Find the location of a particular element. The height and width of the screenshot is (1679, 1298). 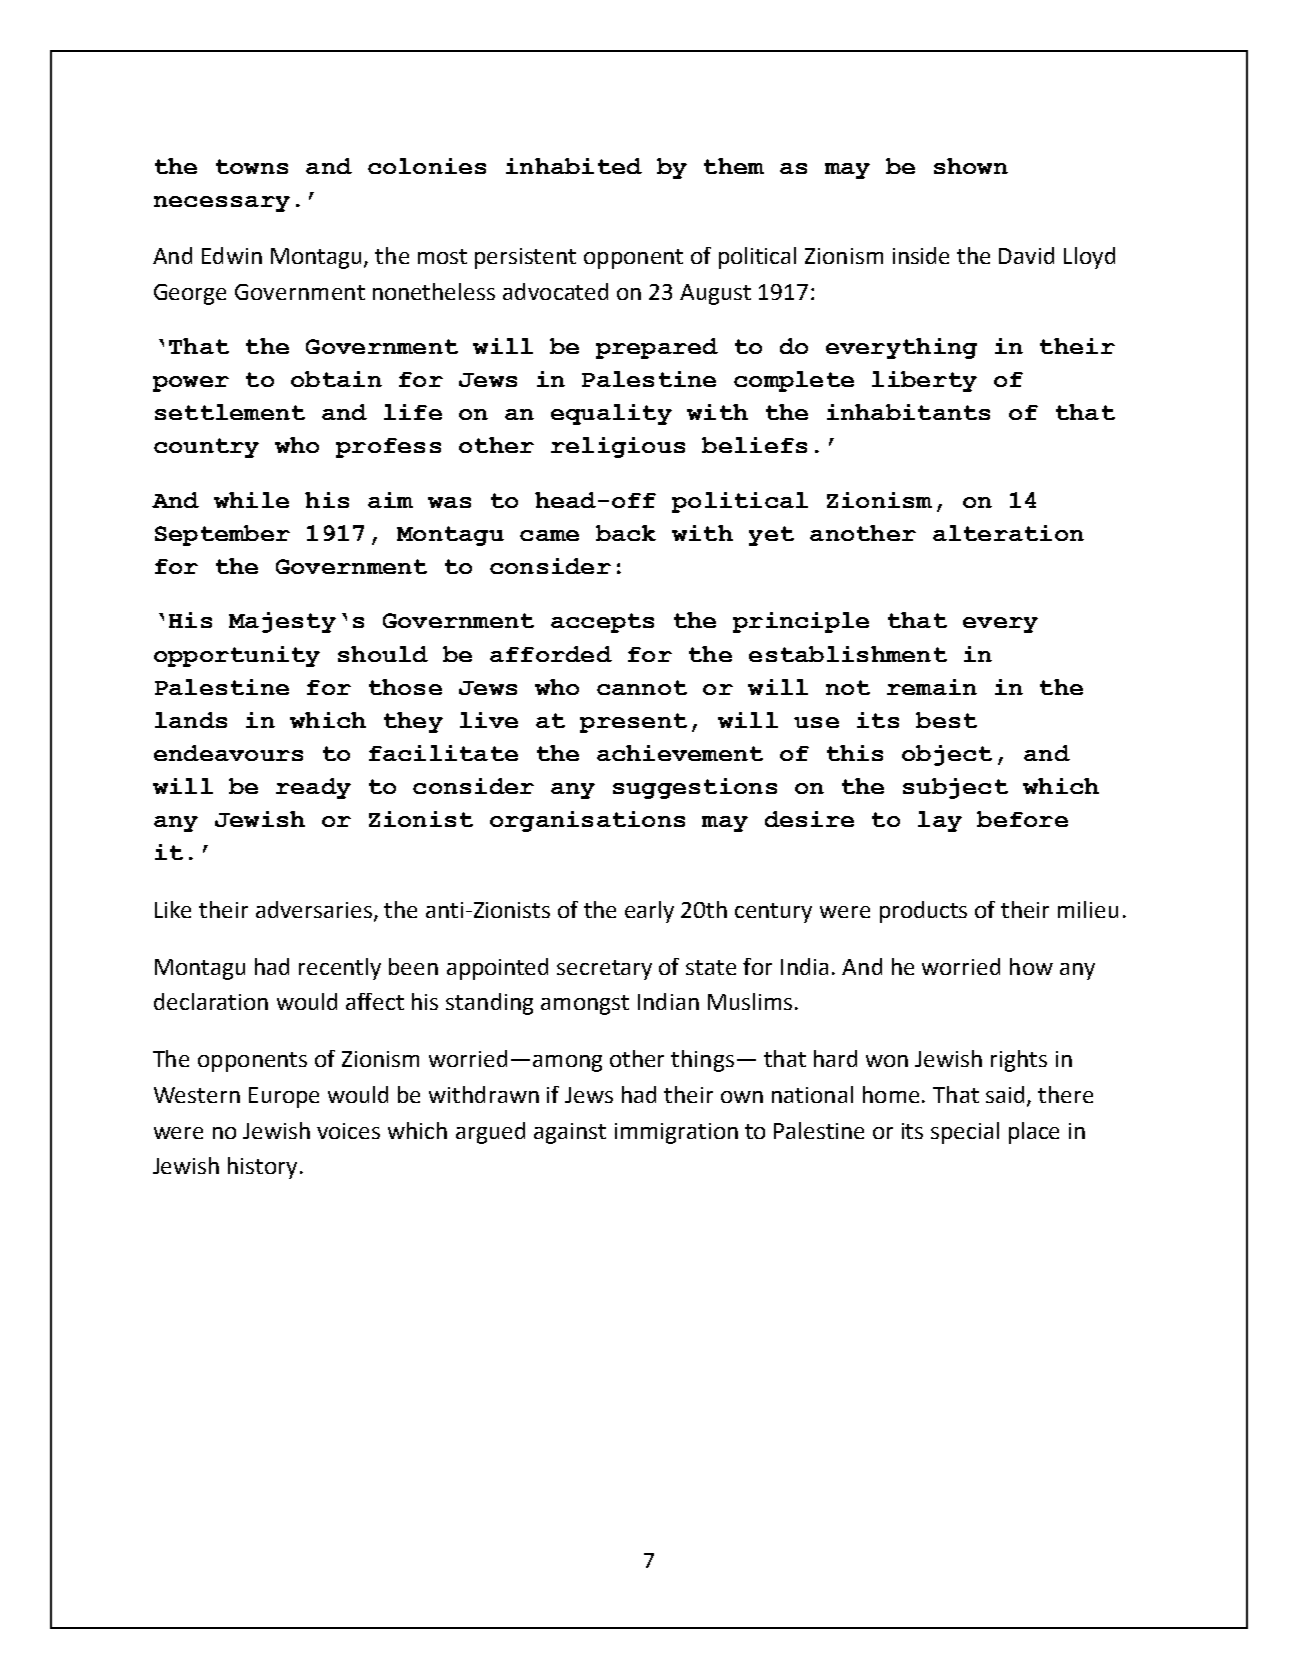

remain is located at coordinates (932, 687).
